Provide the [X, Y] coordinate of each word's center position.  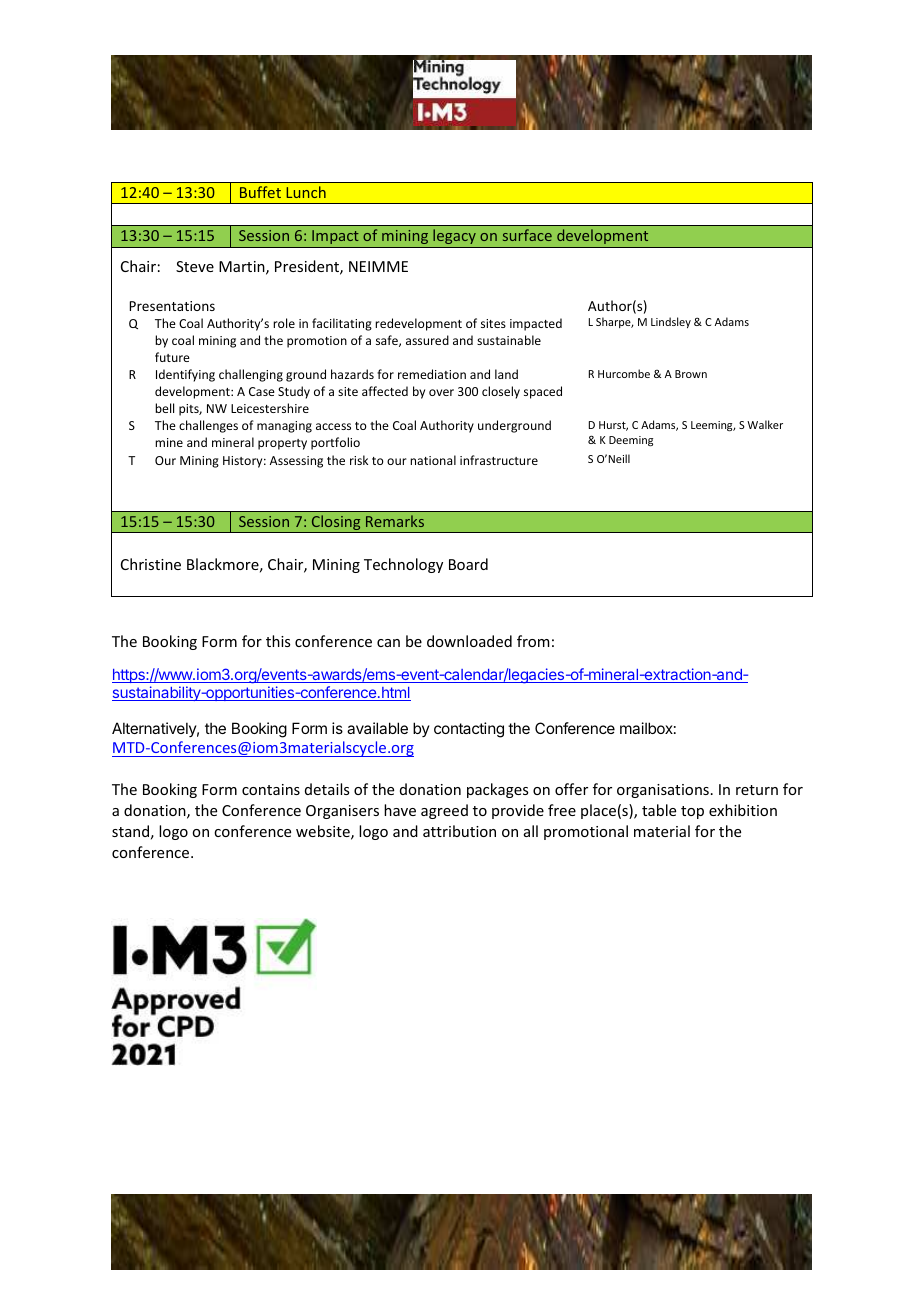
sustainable [509, 340]
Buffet [260, 192]
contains [271, 789]
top [692, 812]
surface [527, 235]
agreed [444, 811]
